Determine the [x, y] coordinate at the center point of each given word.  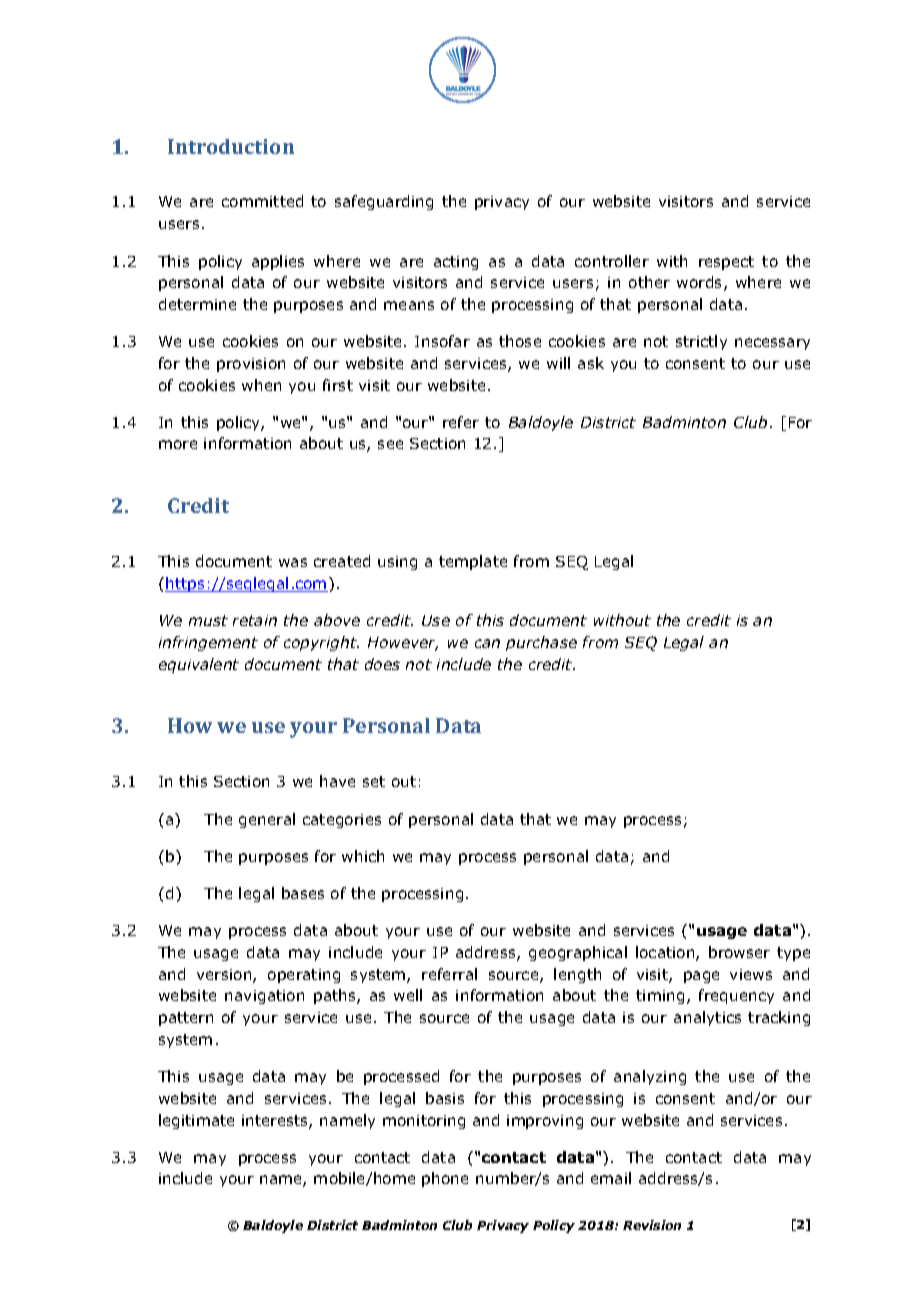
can [487, 643]
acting [456, 263]
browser [739, 952]
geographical [578, 953]
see [390, 444]
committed [262, 201]
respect [726, 263]
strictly [701, 342]
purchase [541, 643]
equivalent [199, 665]
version [225, 976]
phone [445, 1179]
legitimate [196, 1121]
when [261, 385]
